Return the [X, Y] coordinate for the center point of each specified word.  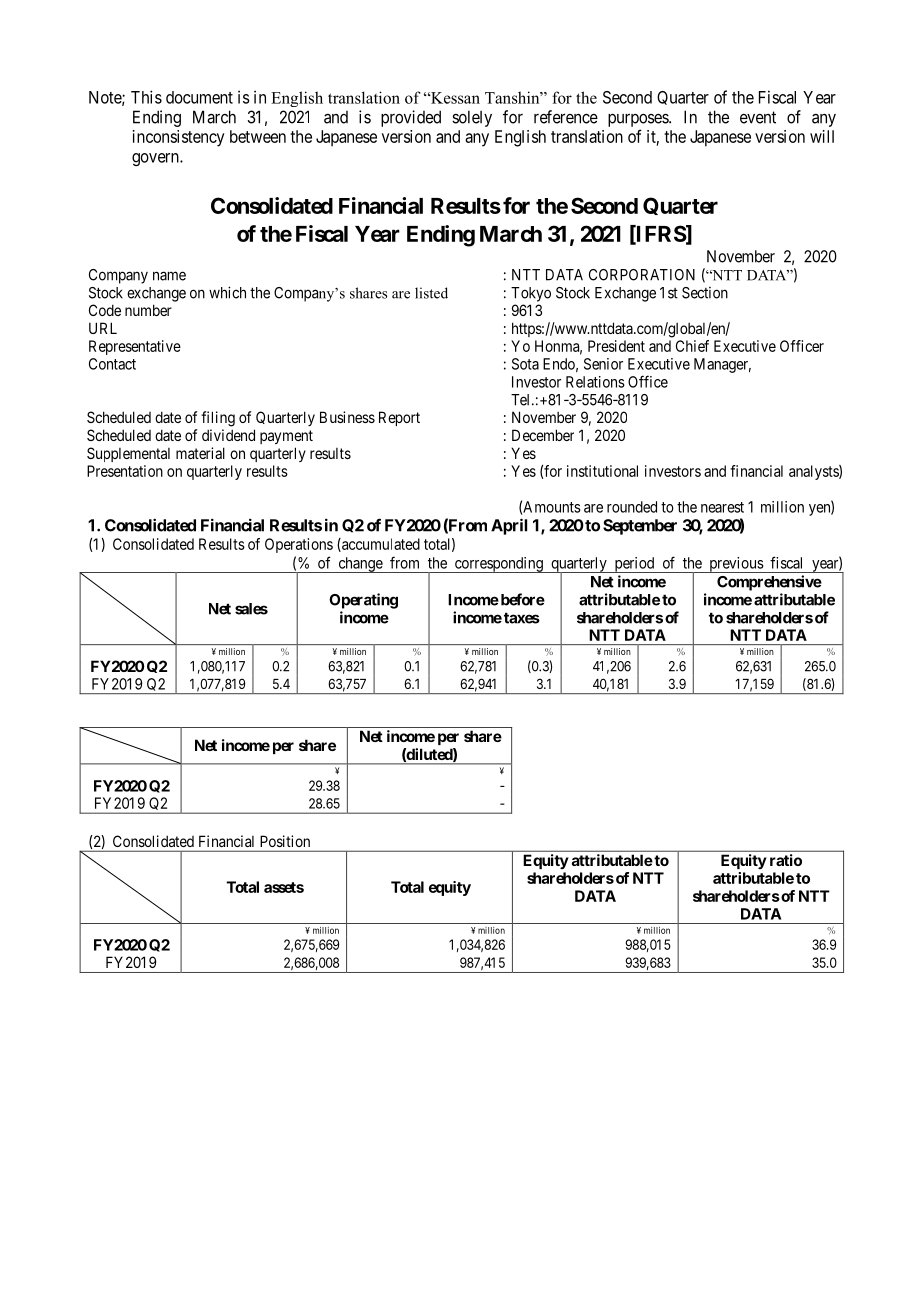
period [634, 565]
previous [736, 565]
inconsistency [178, 138]
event [758, 117]
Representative [135, 347]
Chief [692, 346]
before [521, 599]
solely [472, 118]
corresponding [498, 565]
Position [285, 841]
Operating [363, 601]
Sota [525, 364]
